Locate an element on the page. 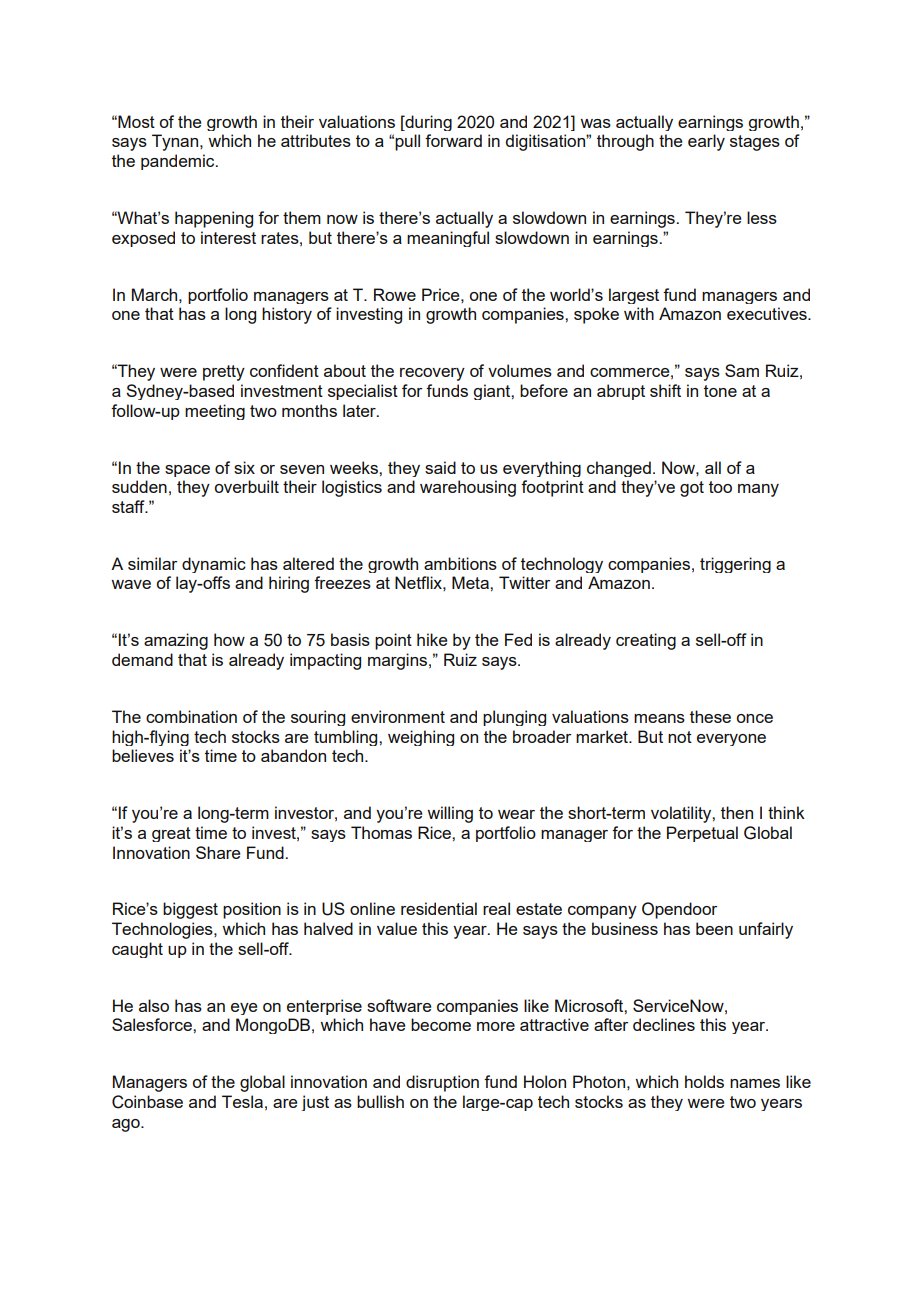 The image size is (924, 1308). Perpetual is located at coordinates (702, 834).
